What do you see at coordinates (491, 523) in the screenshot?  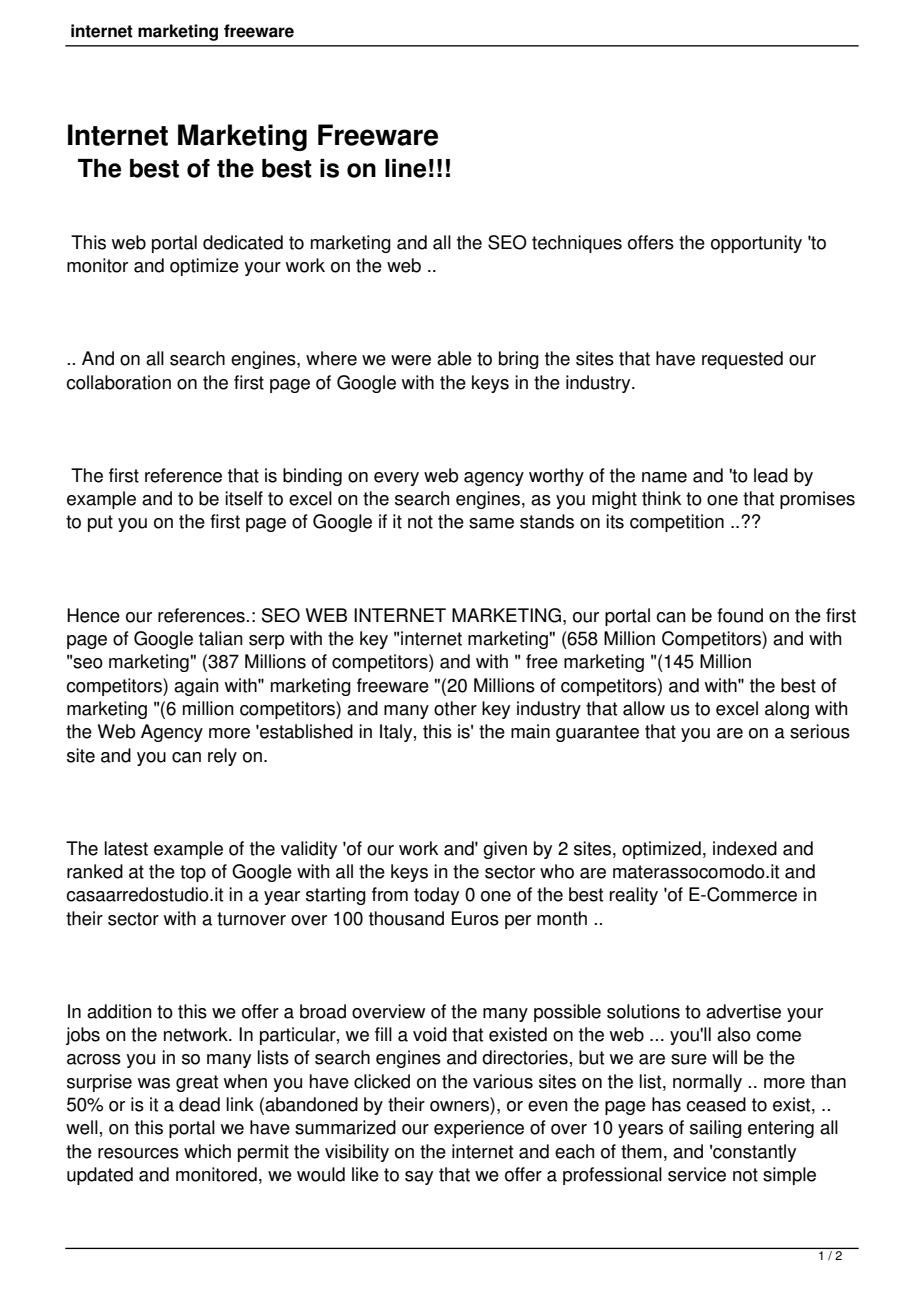 I see `same` at bounding box center [491, 523].
